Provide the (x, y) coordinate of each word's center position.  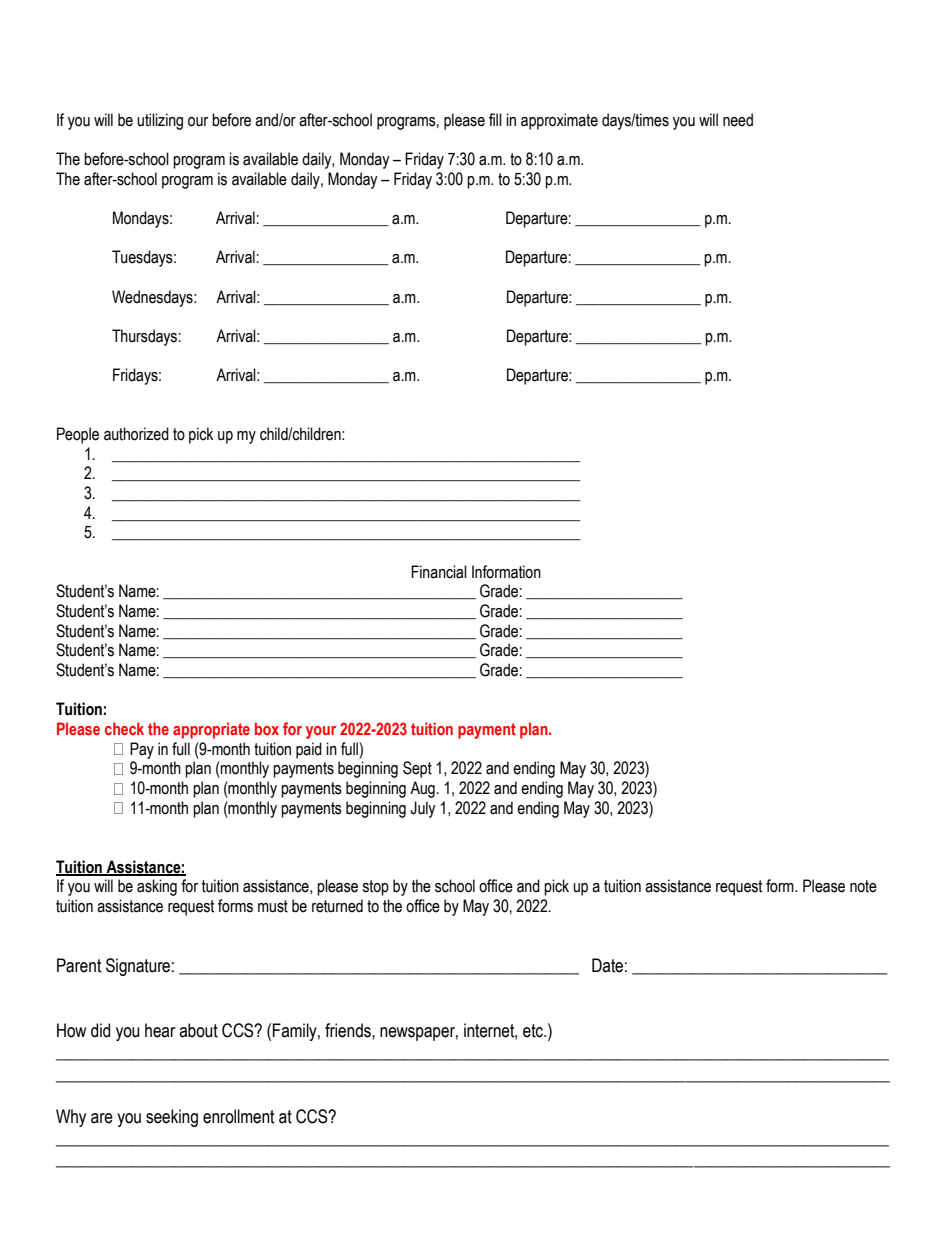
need (738, 120)
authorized (136, 434)
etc (534, 1031)
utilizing (160, 121)
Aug (422, 789)
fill (495, 119)
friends (349, 1030)
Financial (439, 572)
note (863, 886)
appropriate (211, 730)
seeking (172, 1118)
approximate (559, 121)
